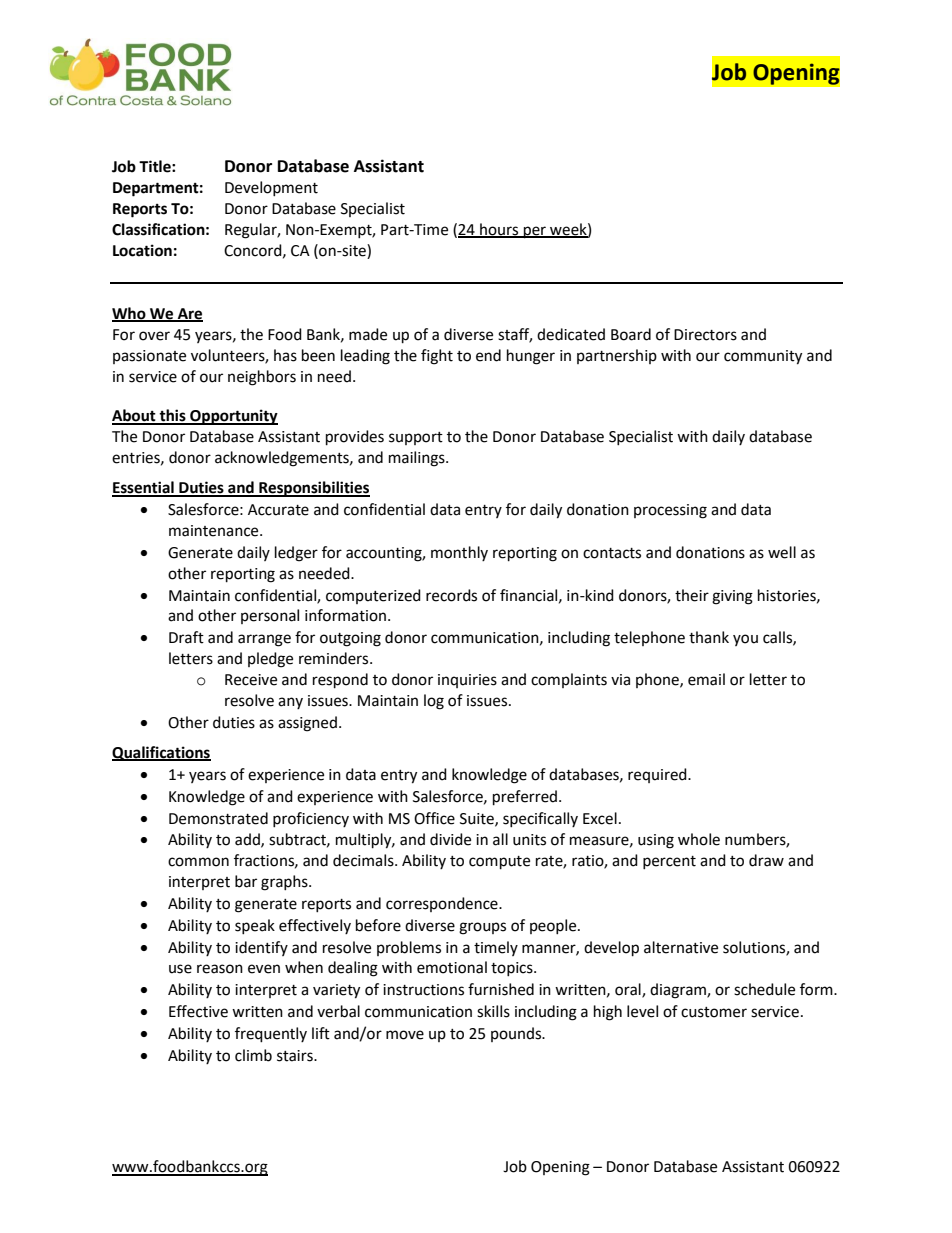 Image resolution: width=952 pixels, height=1233 pixels. Describe the element at coordinates (493, 1011) in the screenshot. I see `skills` at that location.
